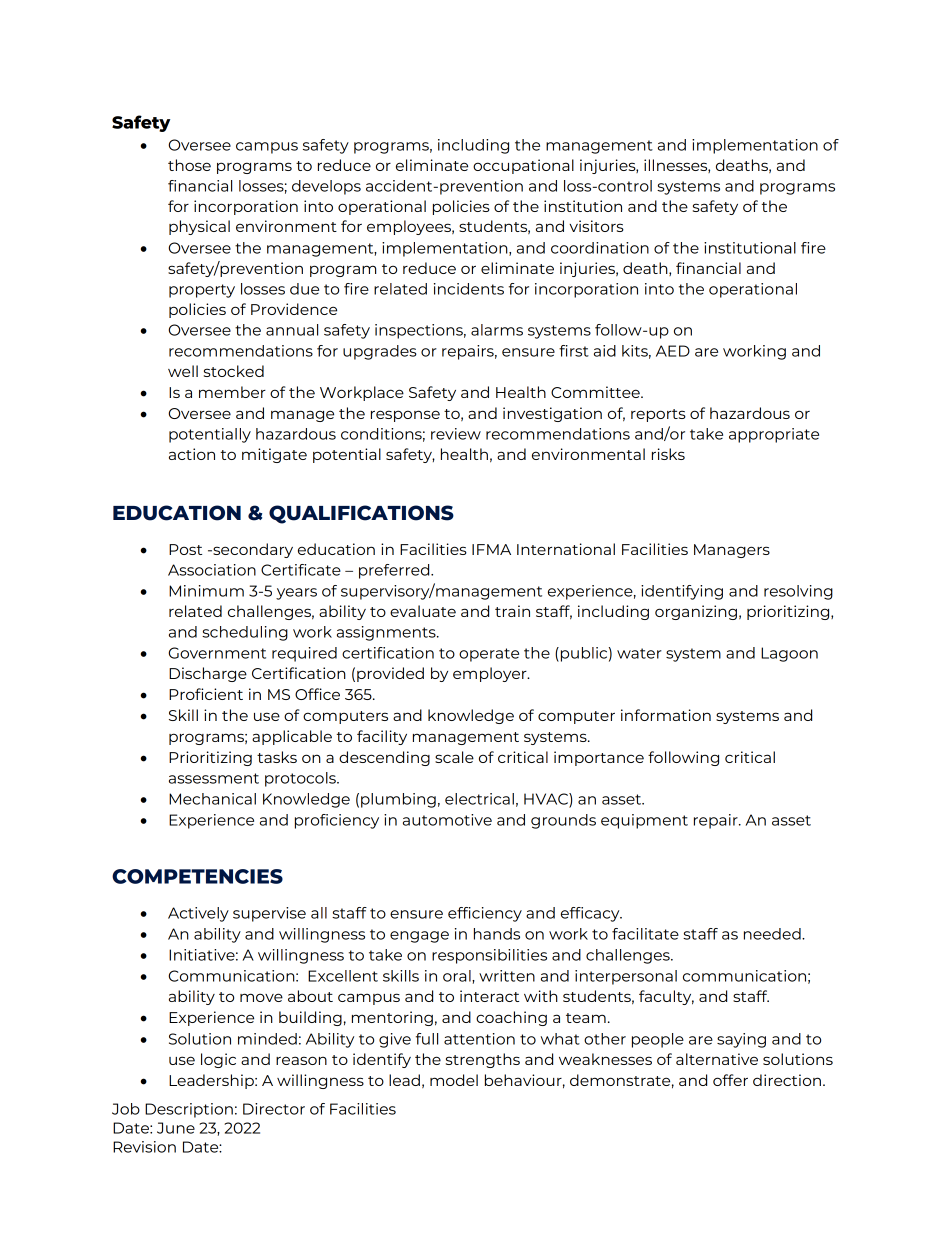  I want to click on those, so click(189, 165).
